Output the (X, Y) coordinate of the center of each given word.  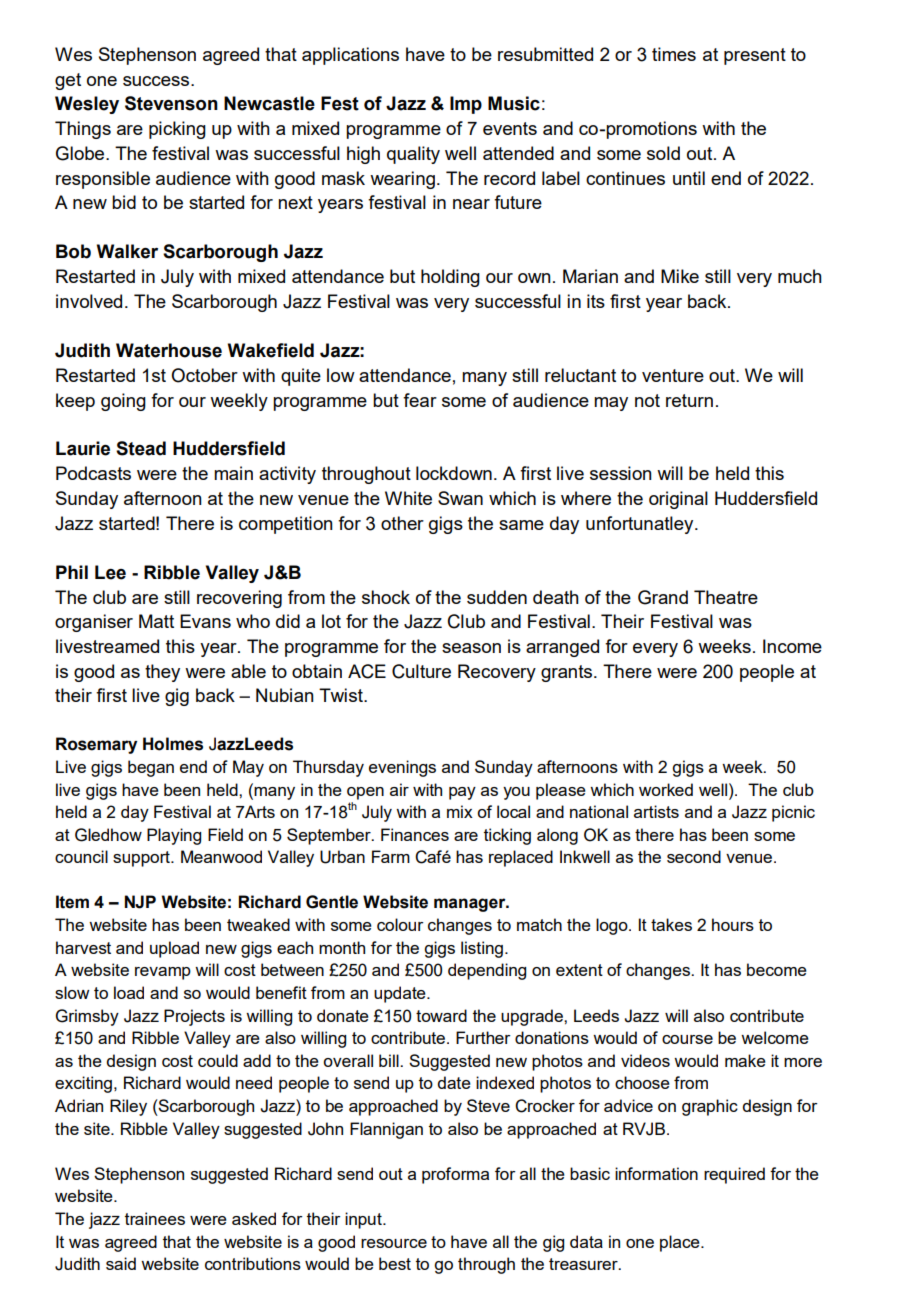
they (162, 673)
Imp (466, 105)
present (755, 56)
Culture (421, 671)
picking (177, 130)
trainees (155, 1218)
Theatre (726, 597)
